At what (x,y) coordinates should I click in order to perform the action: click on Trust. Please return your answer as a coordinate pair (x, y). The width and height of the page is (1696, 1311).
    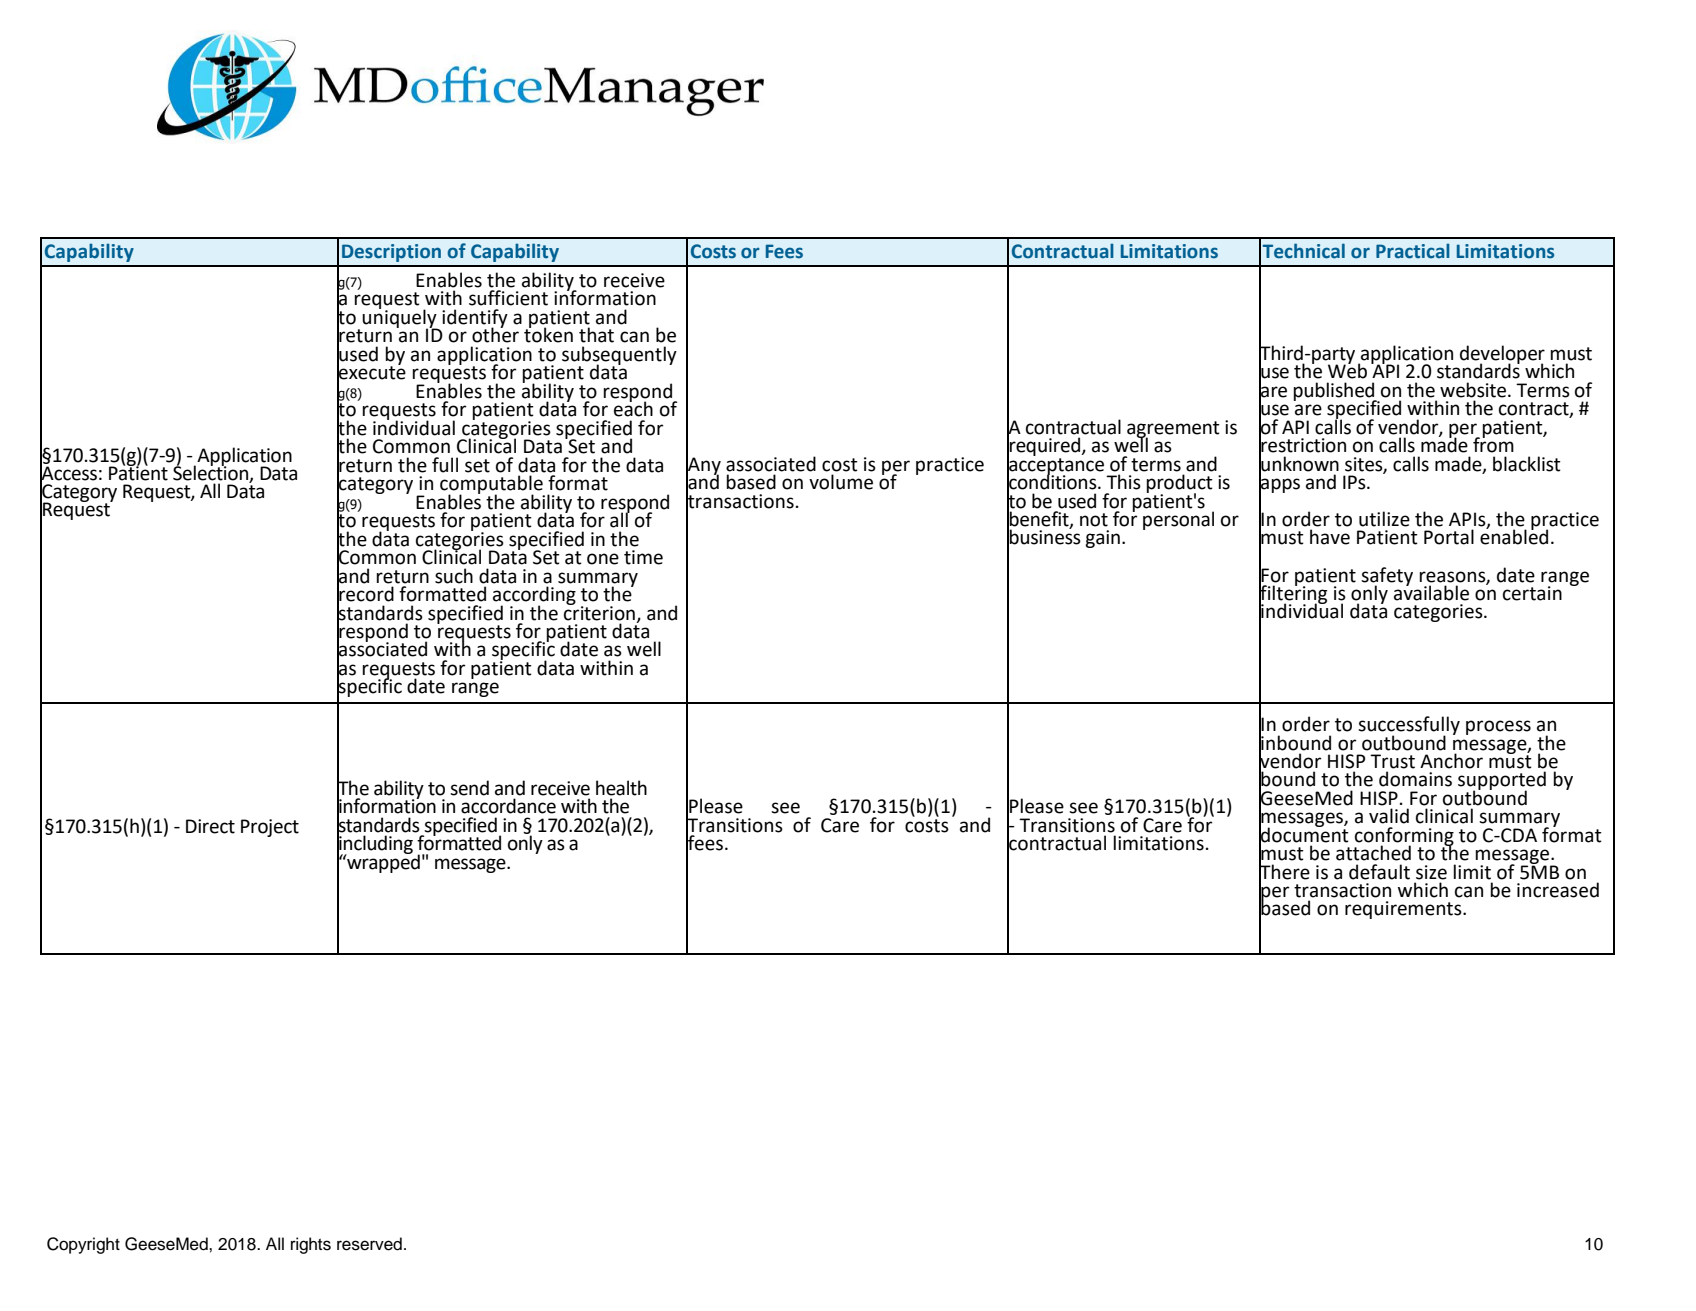
    Looking at the image, I should click on (1392, 761).
